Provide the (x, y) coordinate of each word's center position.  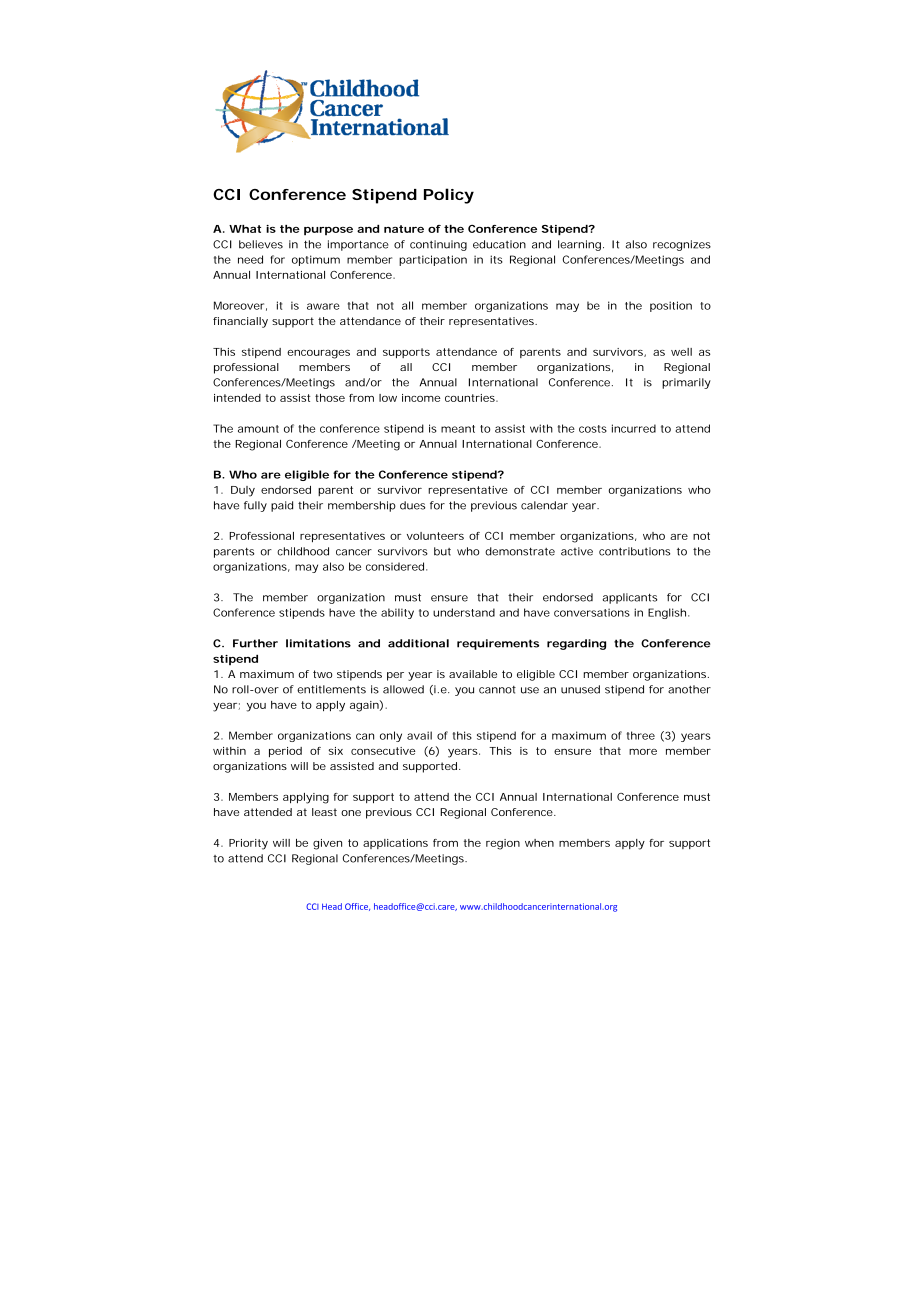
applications (395, 844)
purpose (328, 231)
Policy (449, 196)
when (539, 843)
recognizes (682, 245)
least (324, 812)
